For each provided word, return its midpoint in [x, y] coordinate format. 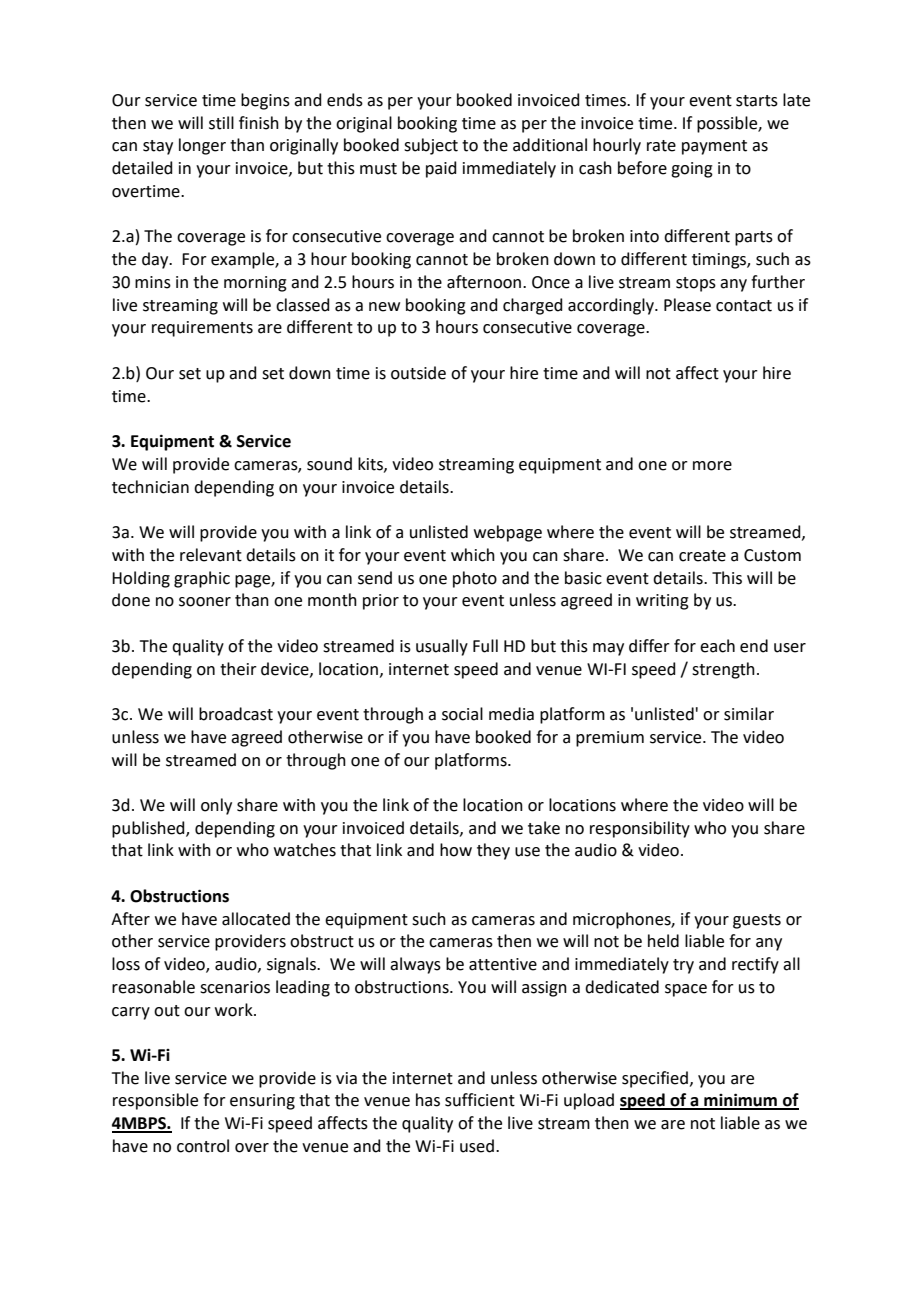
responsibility [640, 829]
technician [150, 487]
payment [714, 147]
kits [371, 464]
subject [431, 146]
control [203, 1146]
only [216, 806]
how [456, 850]
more [712, 466]
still [221, 123]
